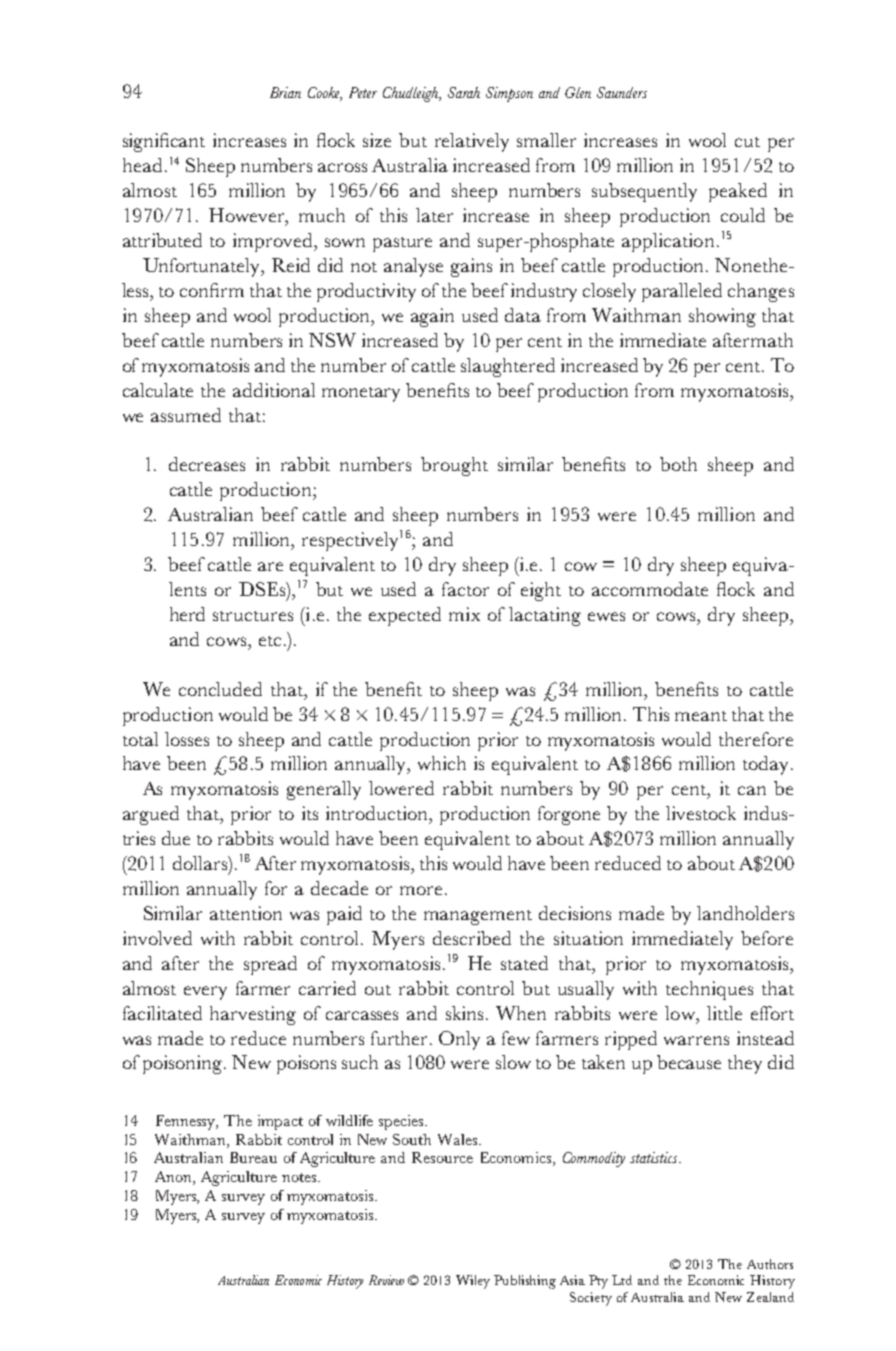  What do you see at coordinates (473, 1282) in the screenshot?
I see `Wiley` at bounding box center [473, 1282].
